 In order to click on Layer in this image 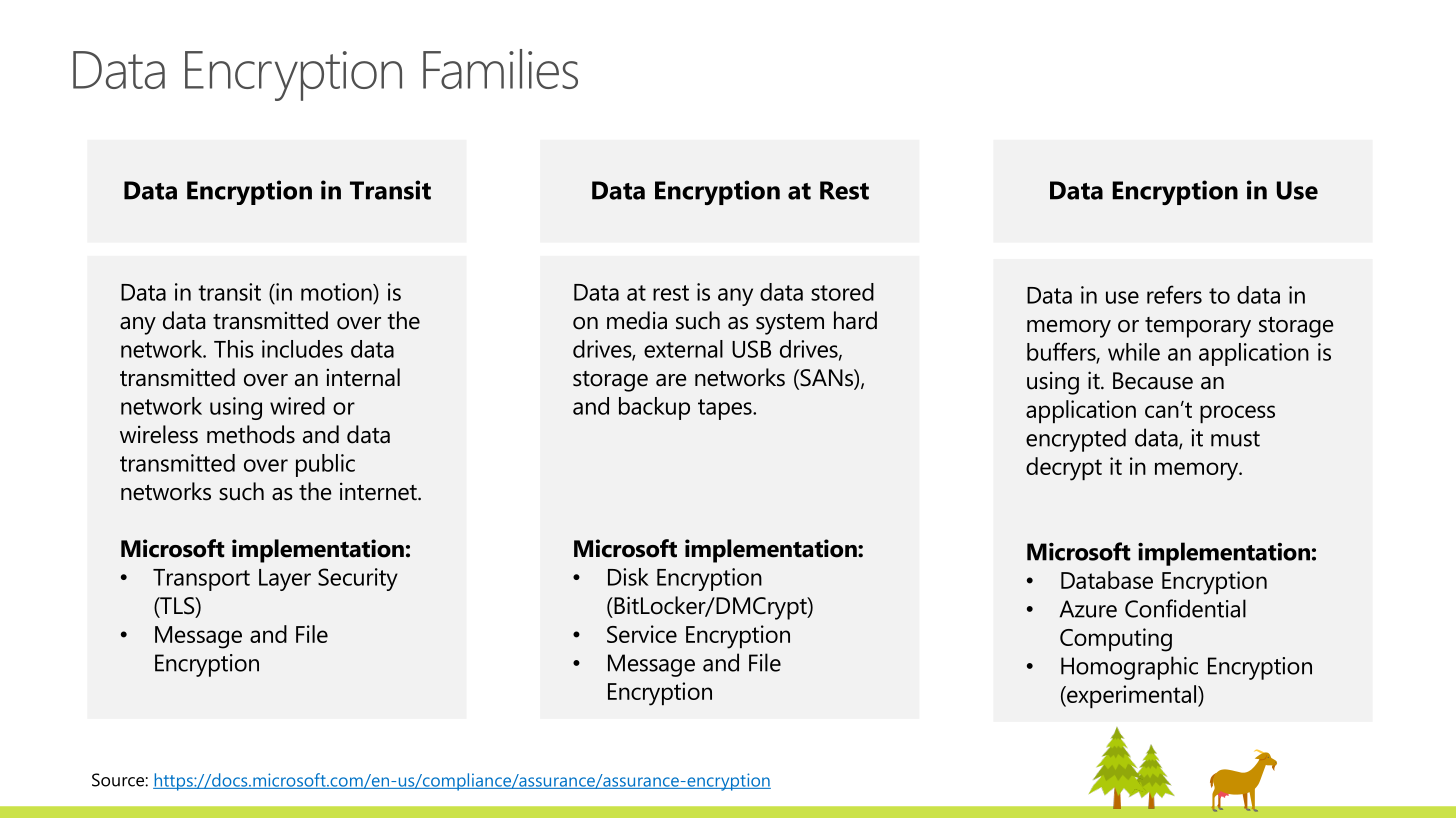, I will do `click(285, 580)`.
